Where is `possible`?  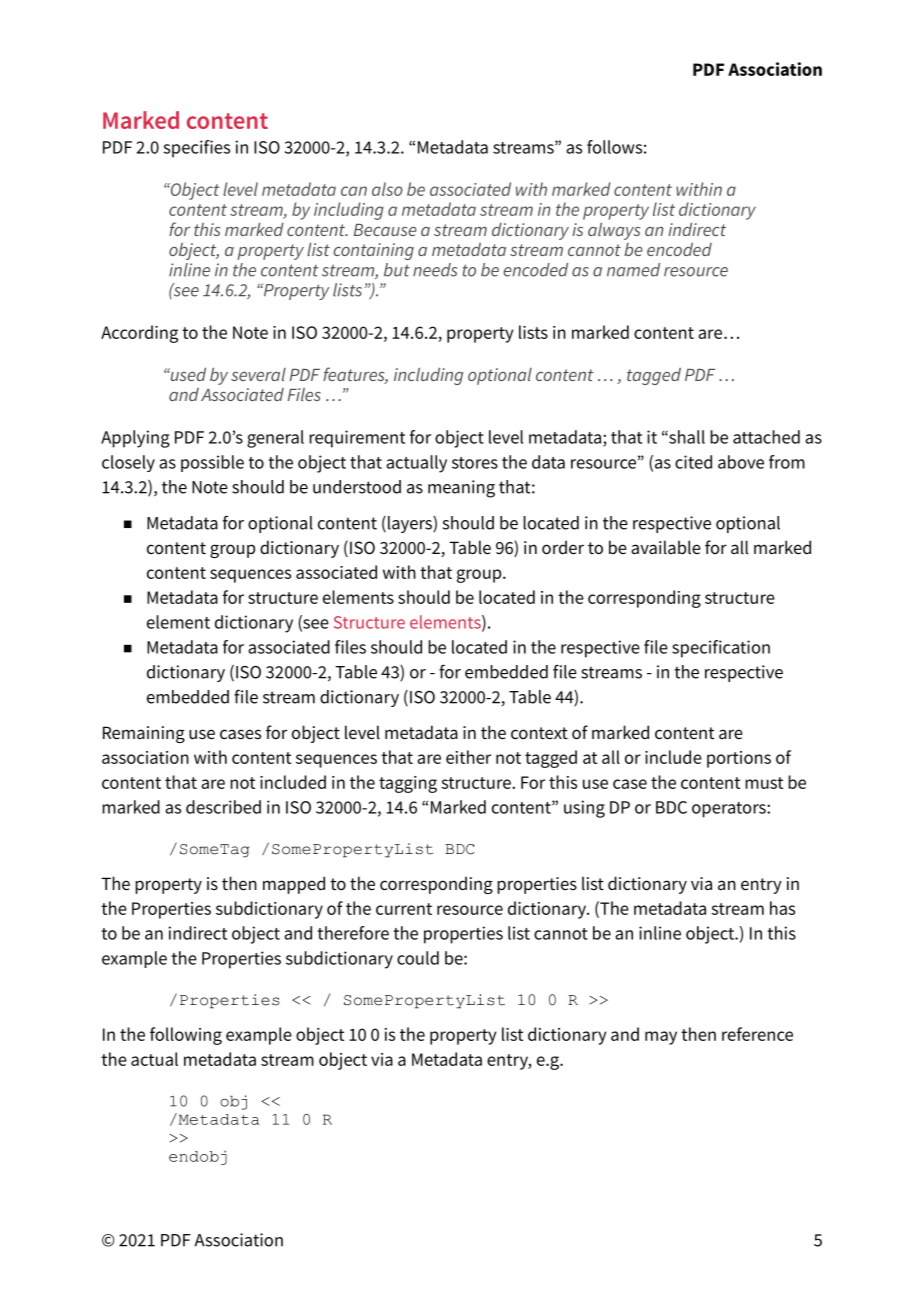
possible is located at coordinates (212, 463).
